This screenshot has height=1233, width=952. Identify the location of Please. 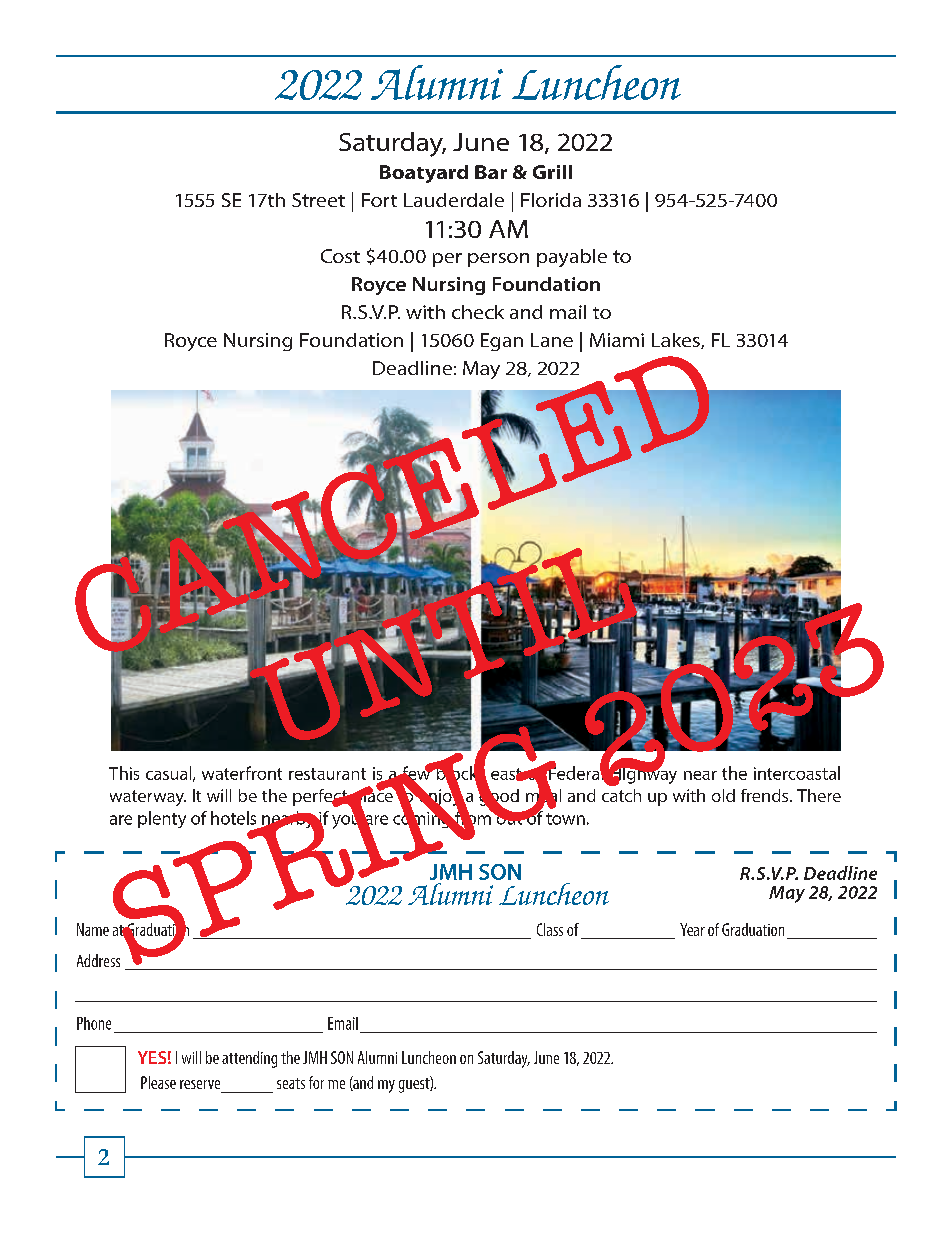
(158, 1082).
